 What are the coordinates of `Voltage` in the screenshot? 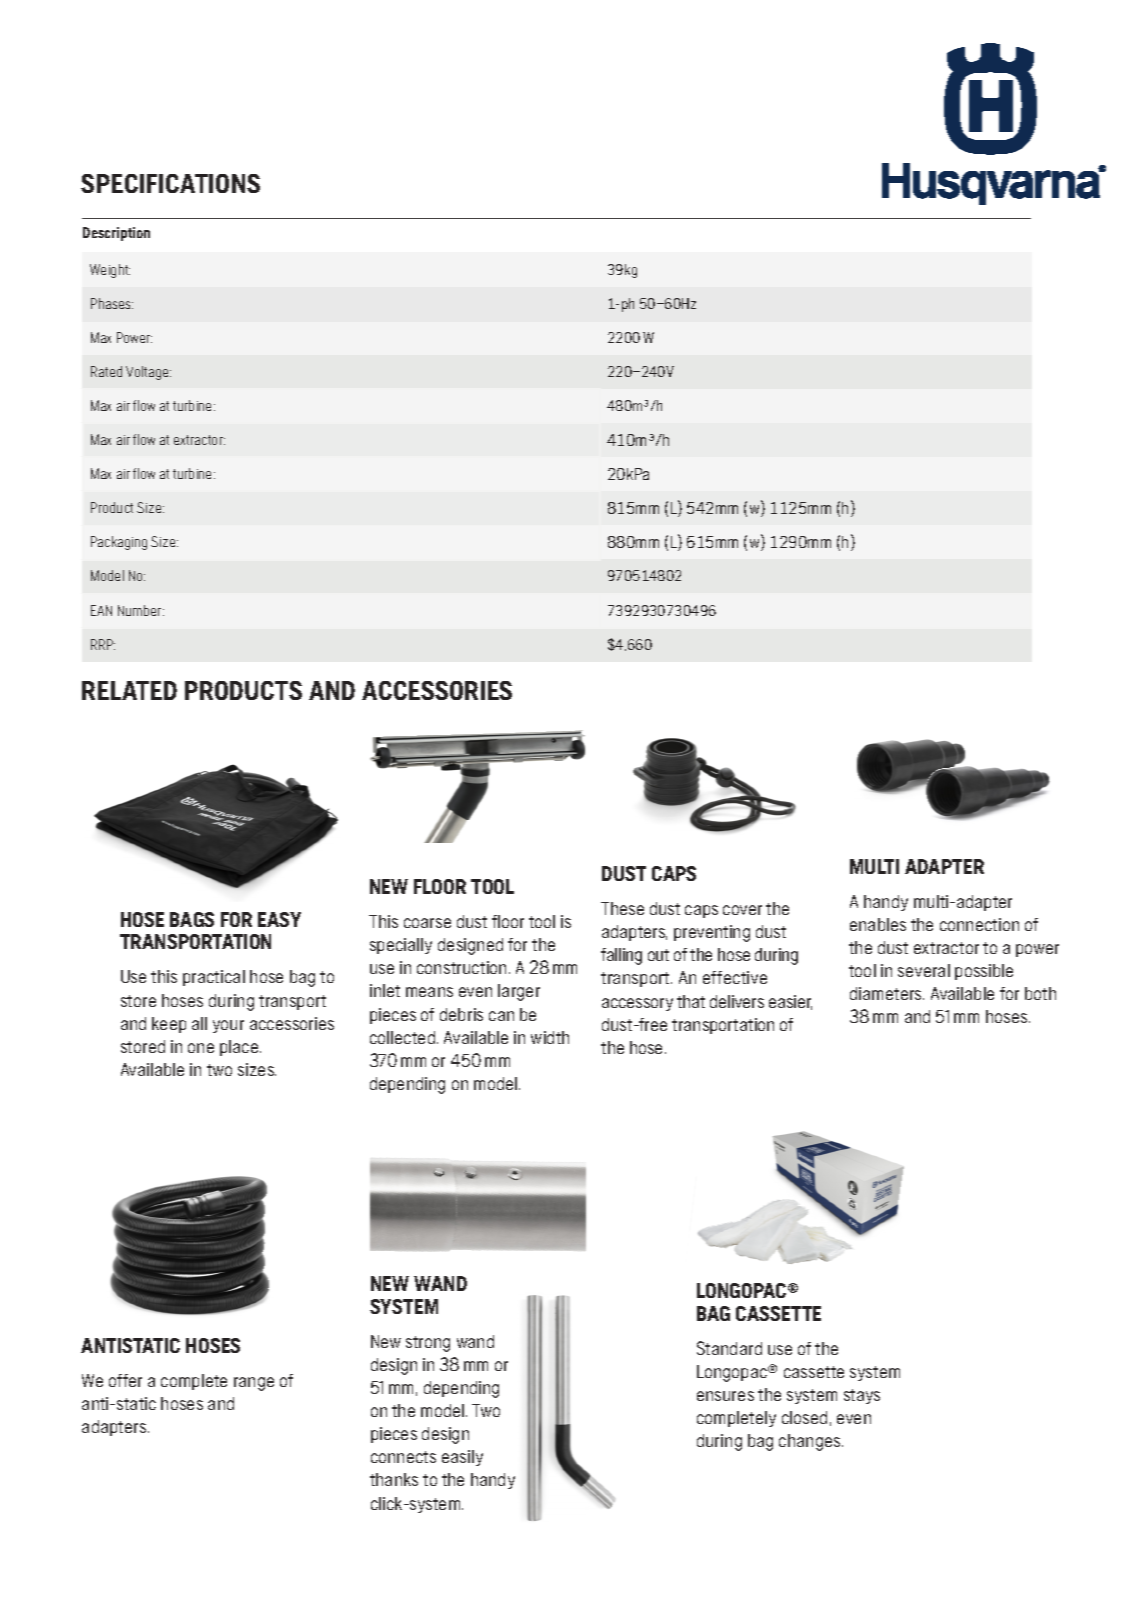 It's located at (148, 373).
